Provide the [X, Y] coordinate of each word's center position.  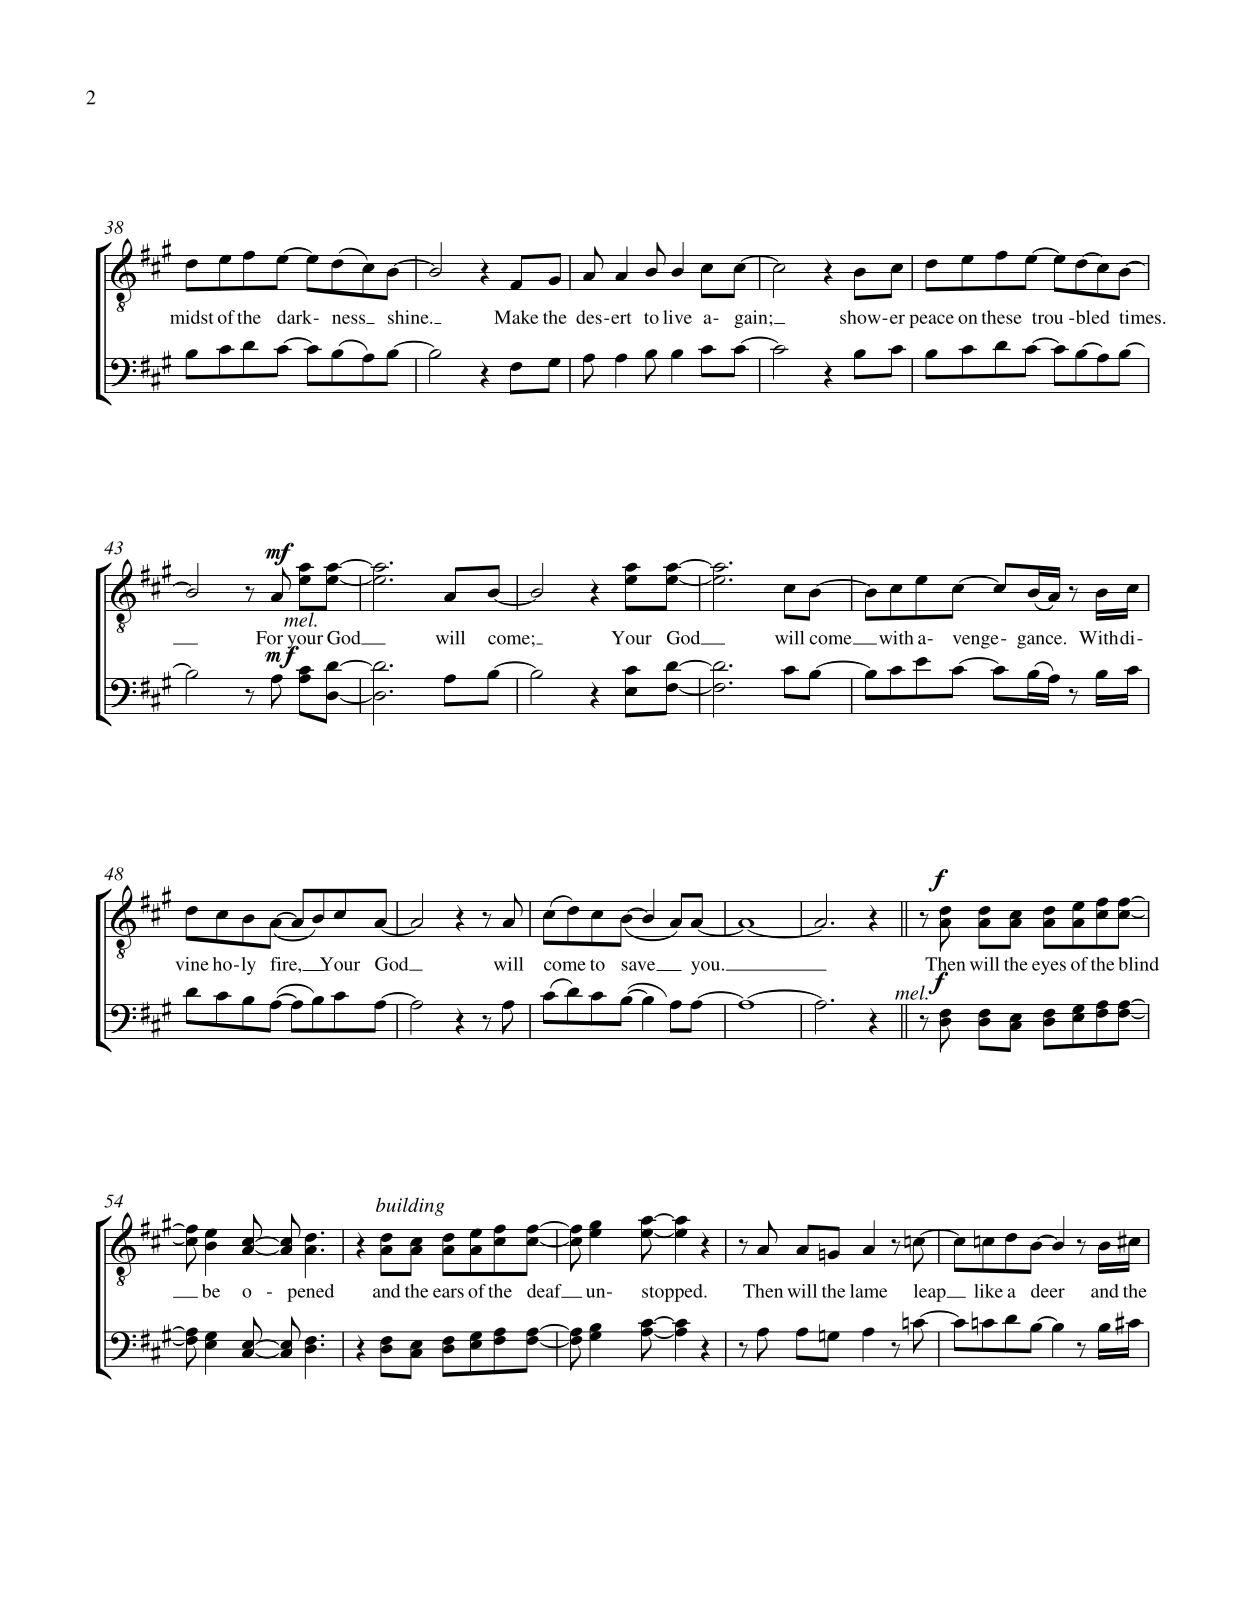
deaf [545, 1291]
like [988, 1291]
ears [448, 1293]
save [639, 966]
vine [192, 964]
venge [976, 642]
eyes [1049, 968]
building [410, 1206]
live [677, 317]
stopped [673, 1293]
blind [1138, 964]
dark [295, 317]
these [1002, 317]
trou [1047, 318]
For [269, 638]
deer [1048, 1291]
